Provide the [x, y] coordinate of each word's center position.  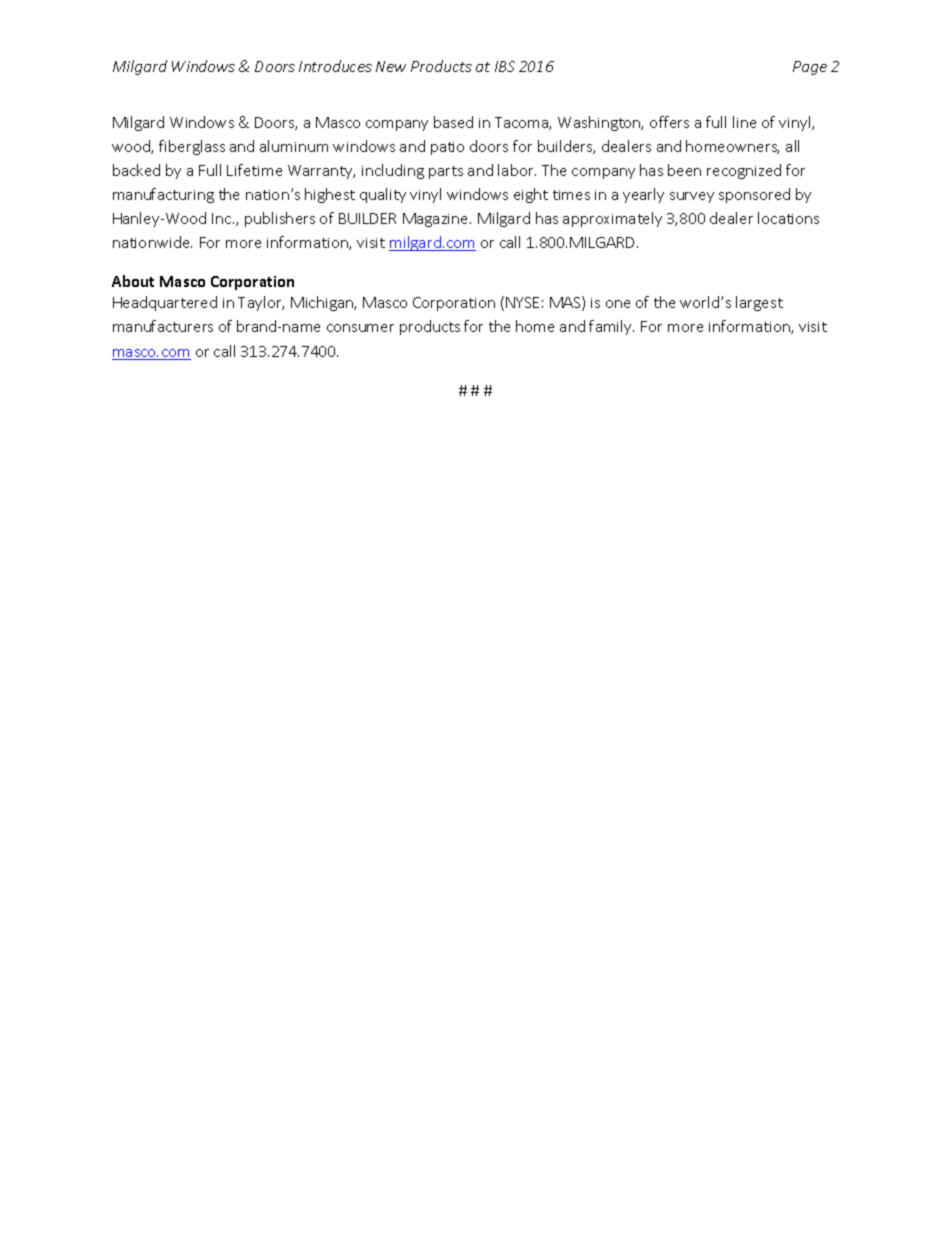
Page [810, 68]
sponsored [754, 195]
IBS [505, 66]
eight [531, 195]
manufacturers [163, 326]
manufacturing [163, 195]
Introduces [335, 66]
